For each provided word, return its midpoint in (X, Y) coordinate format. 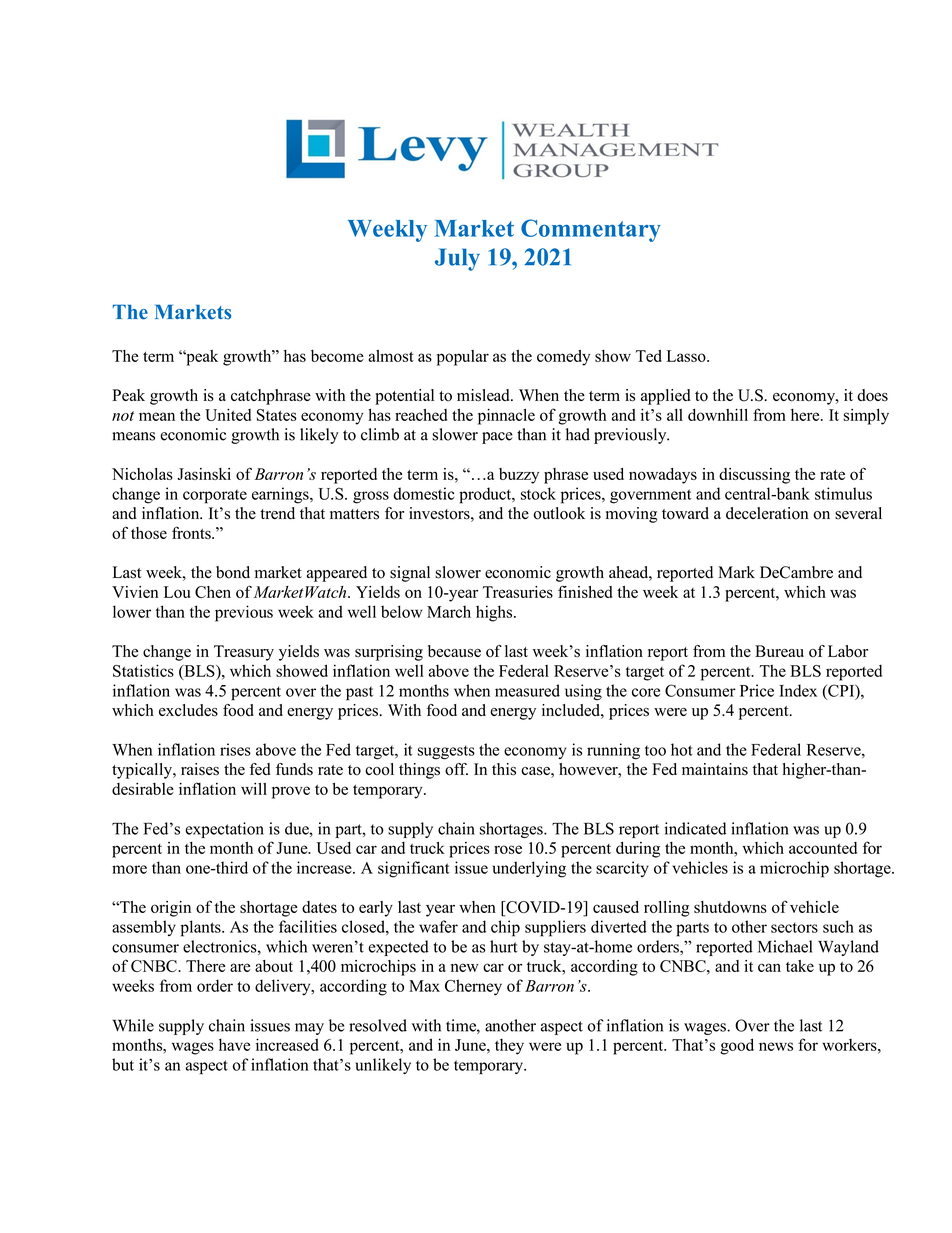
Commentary (591, 230)
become (337, 356)
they (509, 1047)
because (454, 651)
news (776, 1046)
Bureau (779, 651)
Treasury (244, 653)
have (234, 1044)
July (457, 259)
